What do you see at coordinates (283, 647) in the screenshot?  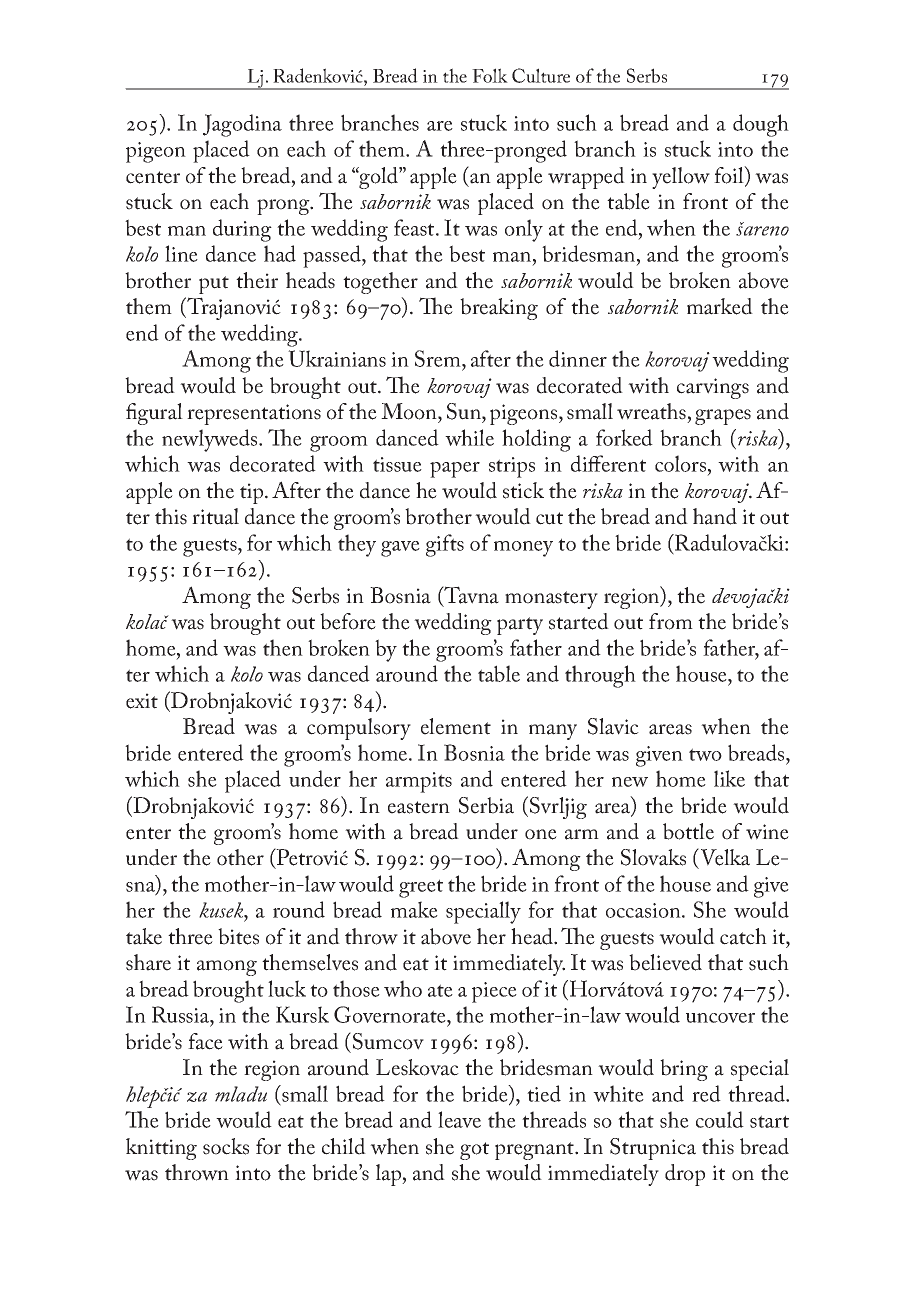 I see `then` at bounding box center [283, 647].
